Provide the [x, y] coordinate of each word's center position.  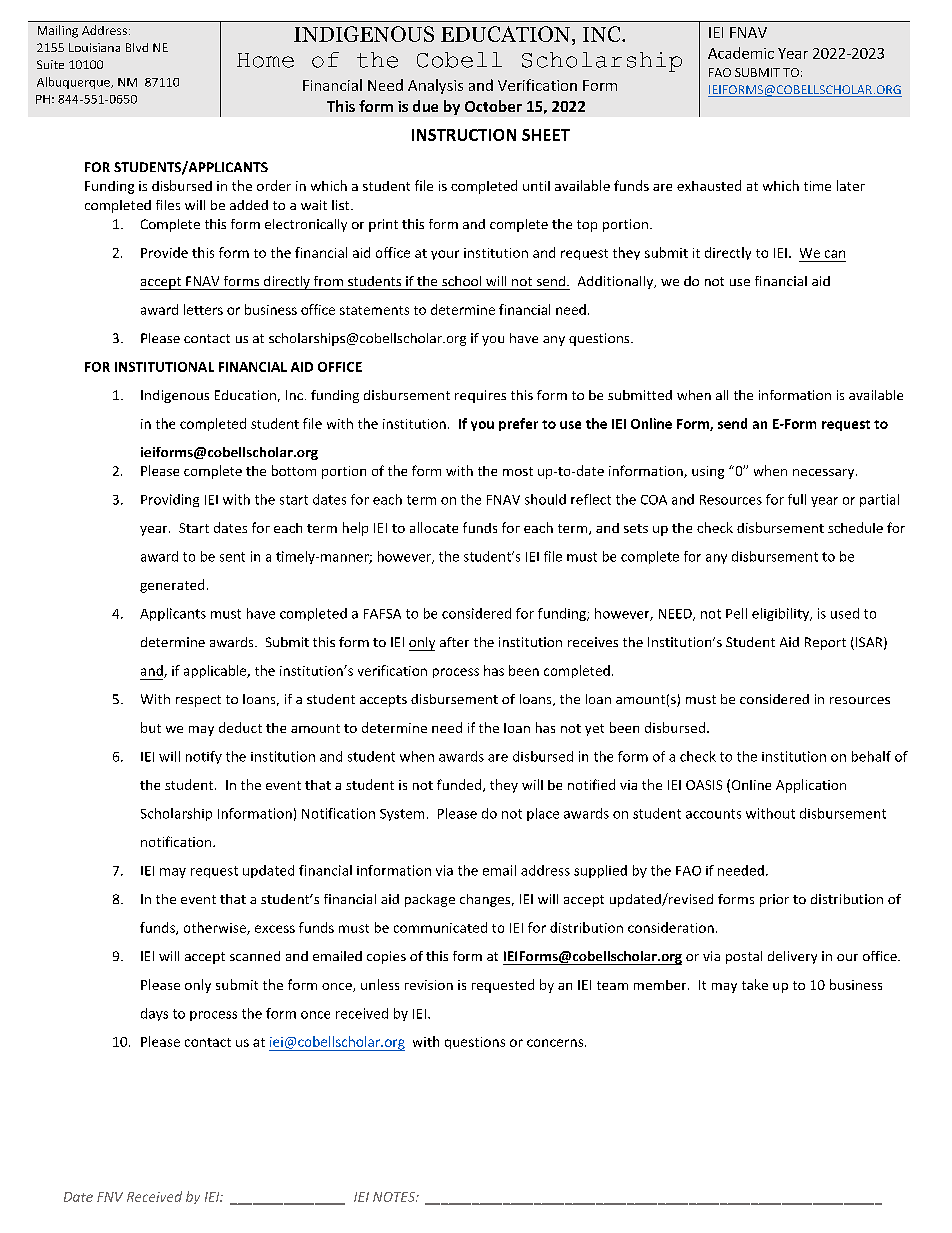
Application [811, 786]
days [154, 1014]
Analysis [435, 86]
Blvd [137, 47]
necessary [825, 474]
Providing [170, 500]
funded [459, 784]
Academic [741, 53]
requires [480, 396]
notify [204, 757]
